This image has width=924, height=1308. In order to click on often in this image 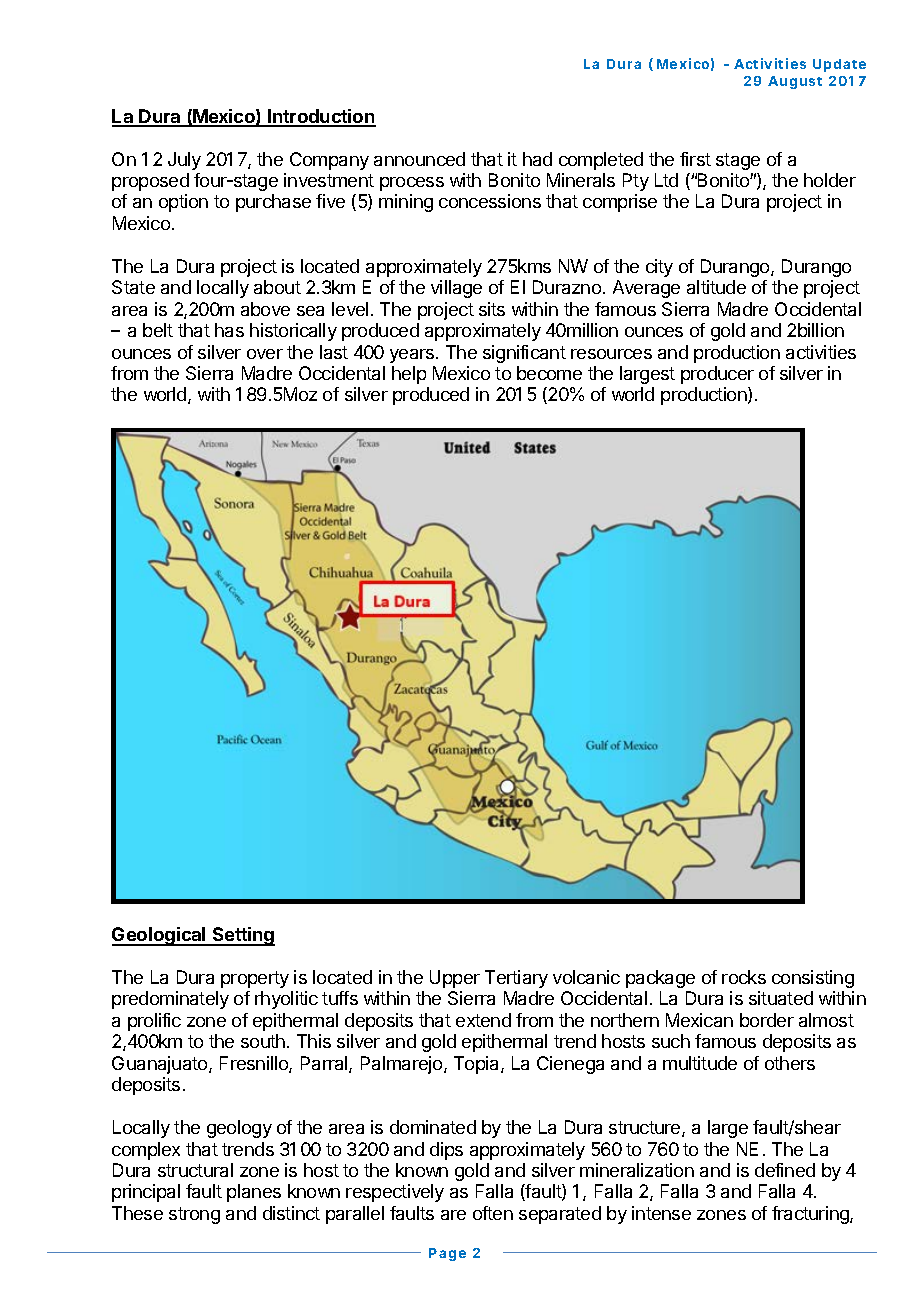, I will do `click(493, 1213)`.
